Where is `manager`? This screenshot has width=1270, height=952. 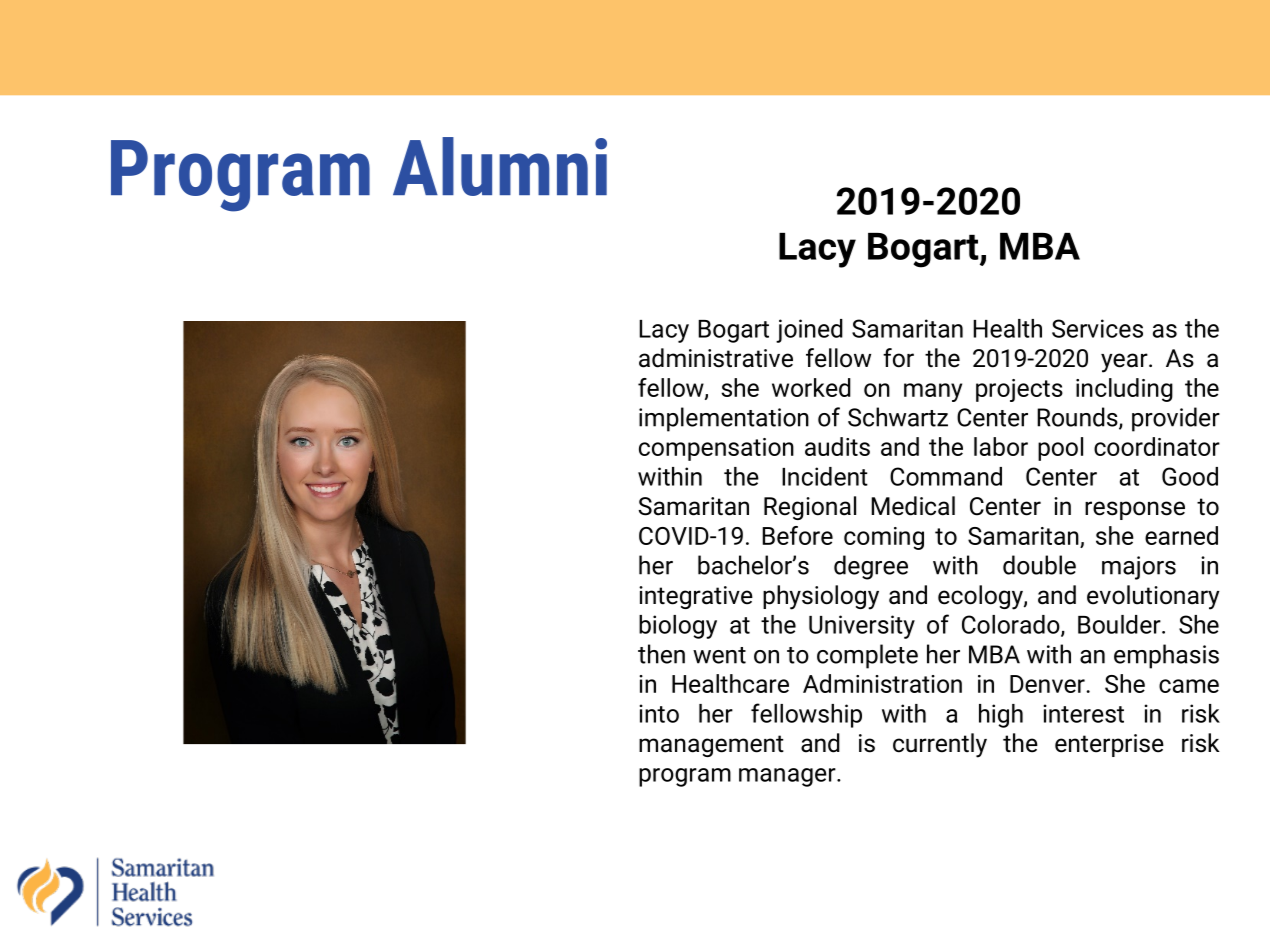 manager is located at coordinates (788, 777).
